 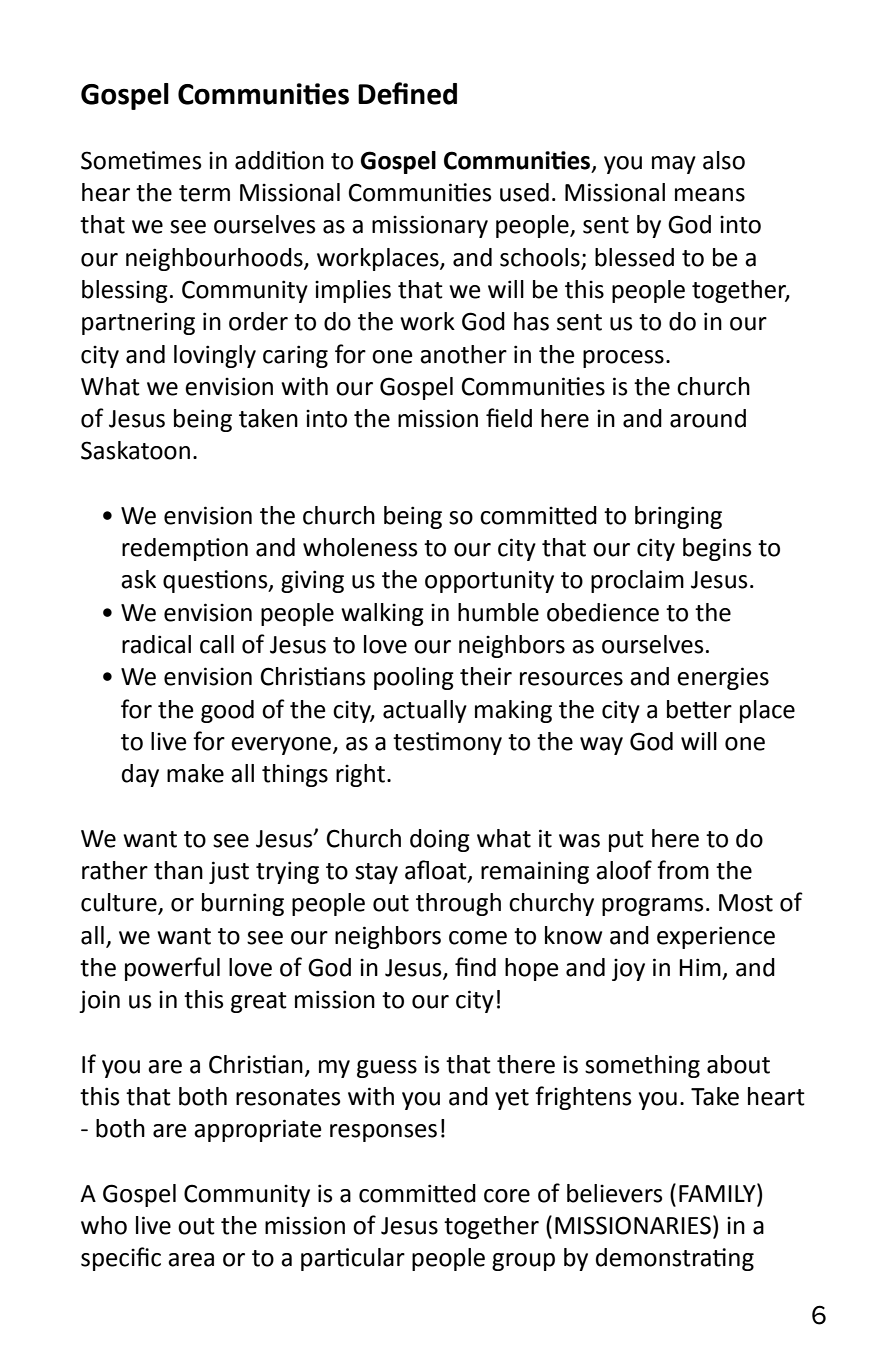 What do you see at coordinates (437, 871) in the document?
I see `afloat` at bounding box center [437, 871].
